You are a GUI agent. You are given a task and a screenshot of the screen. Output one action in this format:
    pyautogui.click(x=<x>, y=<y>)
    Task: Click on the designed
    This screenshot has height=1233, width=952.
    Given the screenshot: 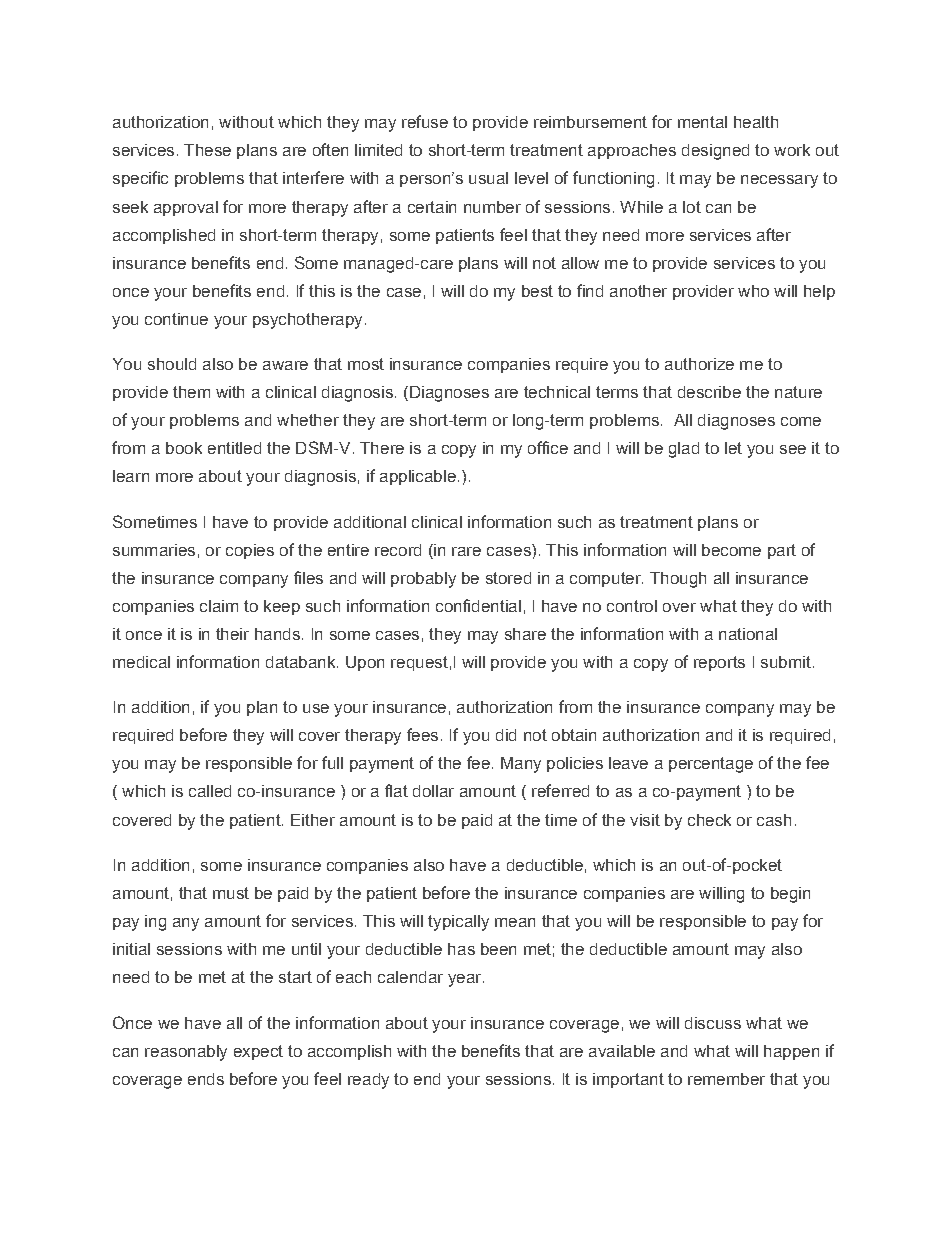 What is the action you would take?
    pyautogui.click(x=715, y=152)
